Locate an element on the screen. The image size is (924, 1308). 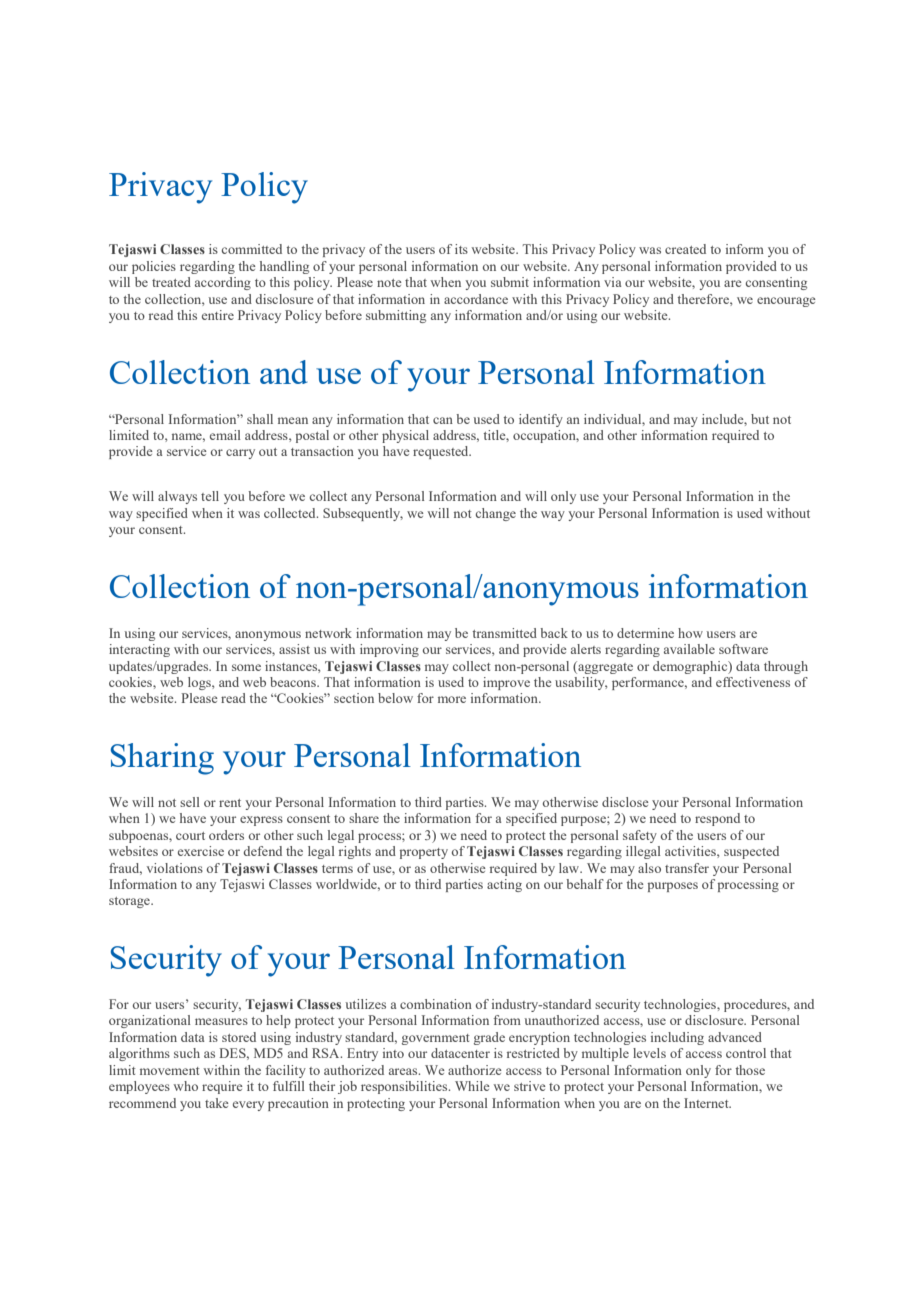
but is located at coordinates (760, 419).
